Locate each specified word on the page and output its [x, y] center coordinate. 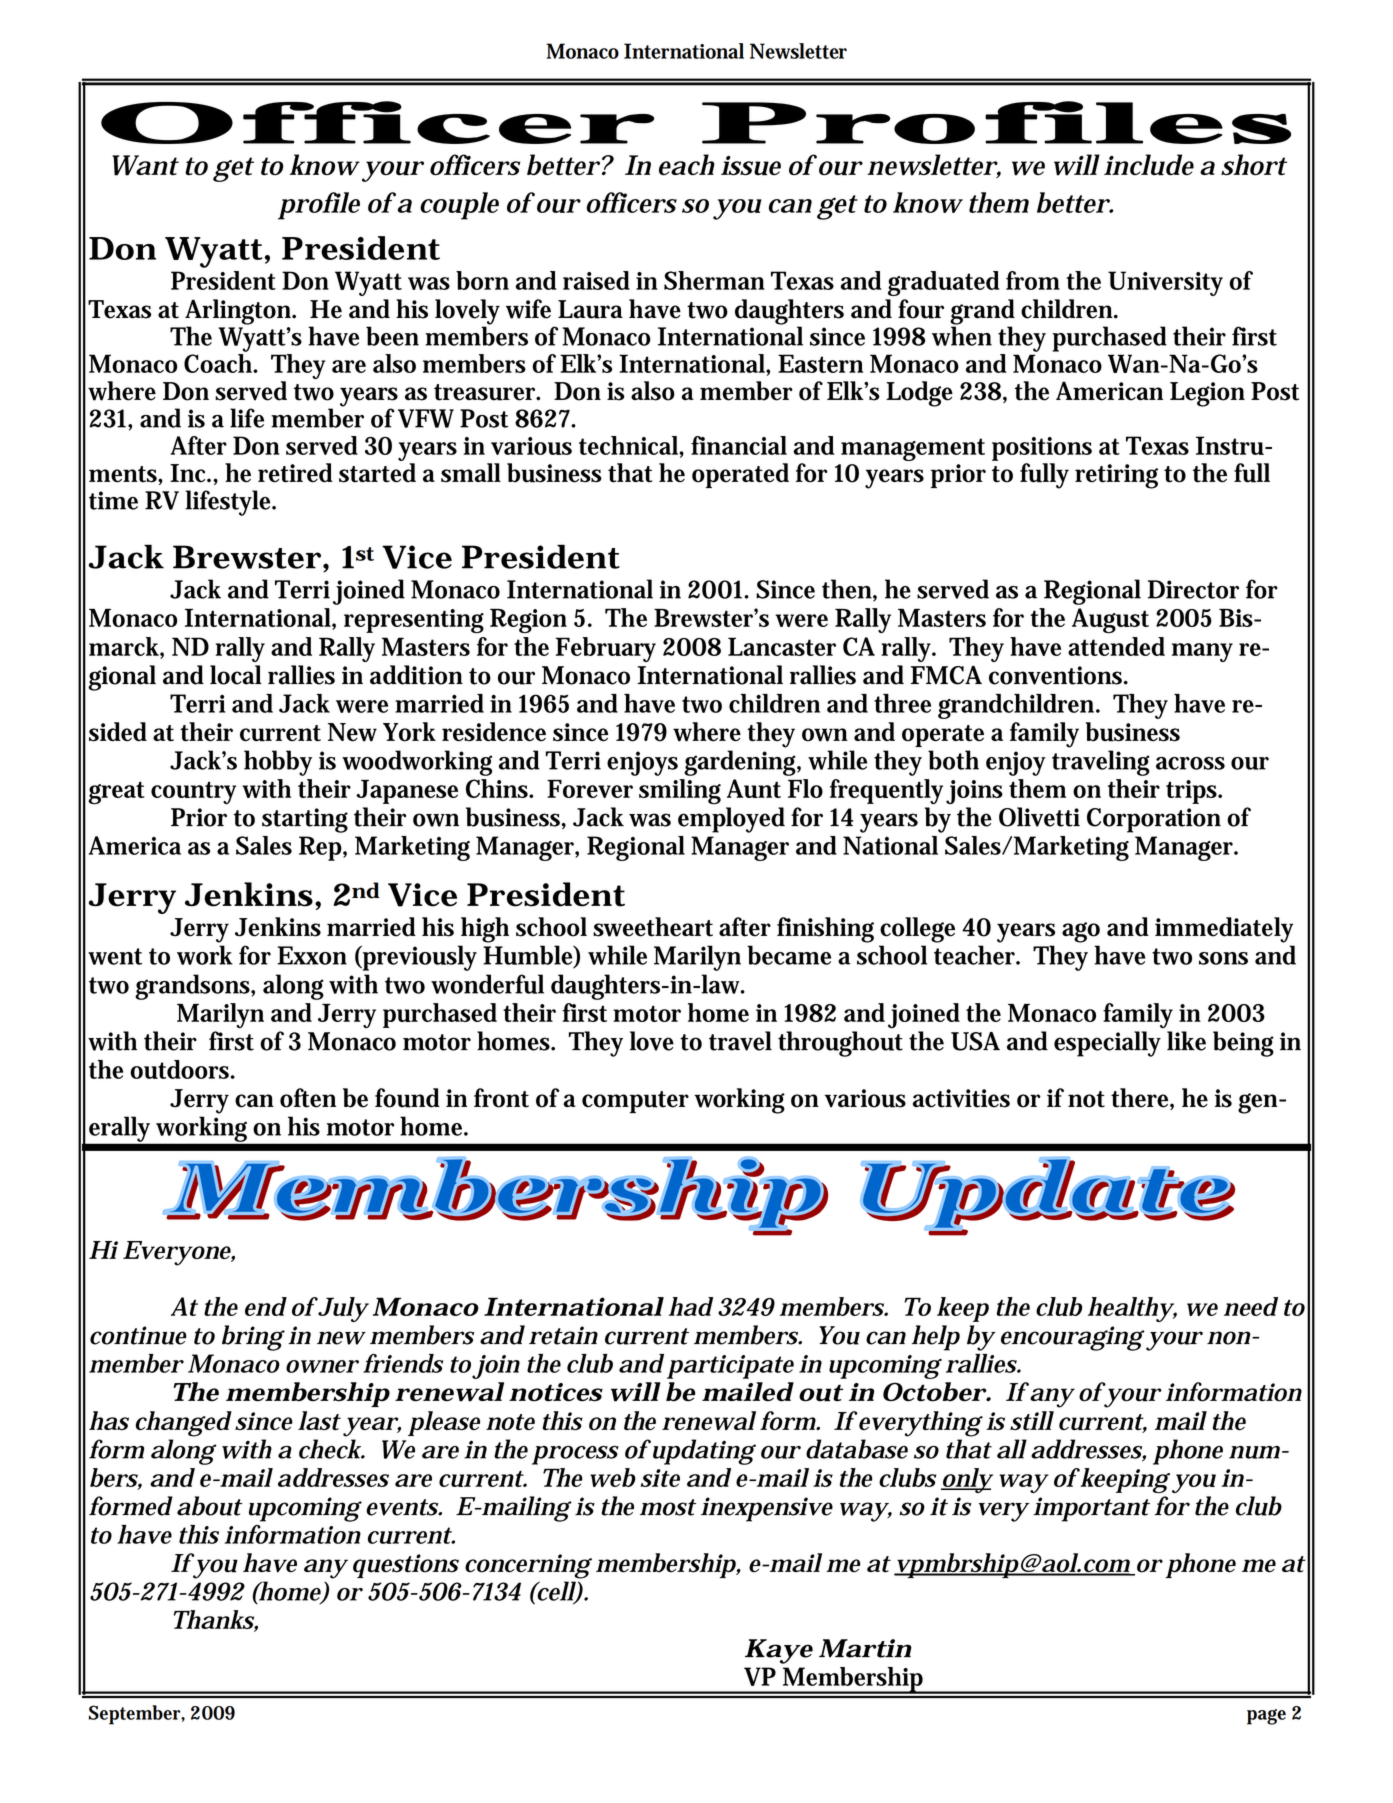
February [605, 649]
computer [635, 1102]
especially [1107, 1044]
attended [1116, 646]
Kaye [779, 1651]
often [308, 1098]
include [1149, 165]
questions [406, 1566]
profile [319, 206]
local [236, 675]
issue [751, 166]
